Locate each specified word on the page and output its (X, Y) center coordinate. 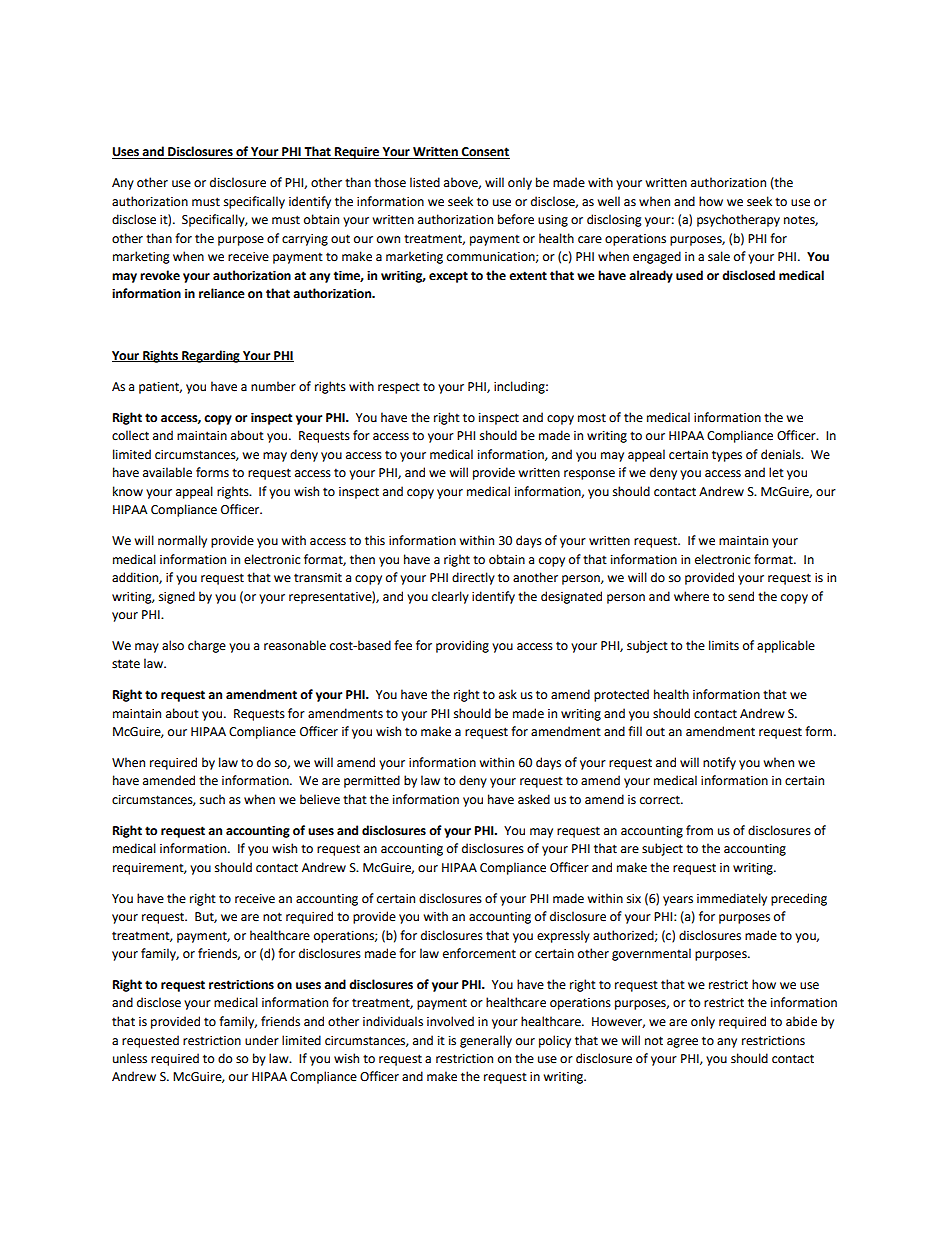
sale (719, 256)
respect (399, 388)
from (699, 830)
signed (177, 597)
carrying (305, 240)
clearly (450, 597)
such (212, 799)
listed (425, 182)
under (262, 1040)
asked (534, 799)
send (741, 596)
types (727, 456)
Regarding (211, 356)
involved (450, 1021)
